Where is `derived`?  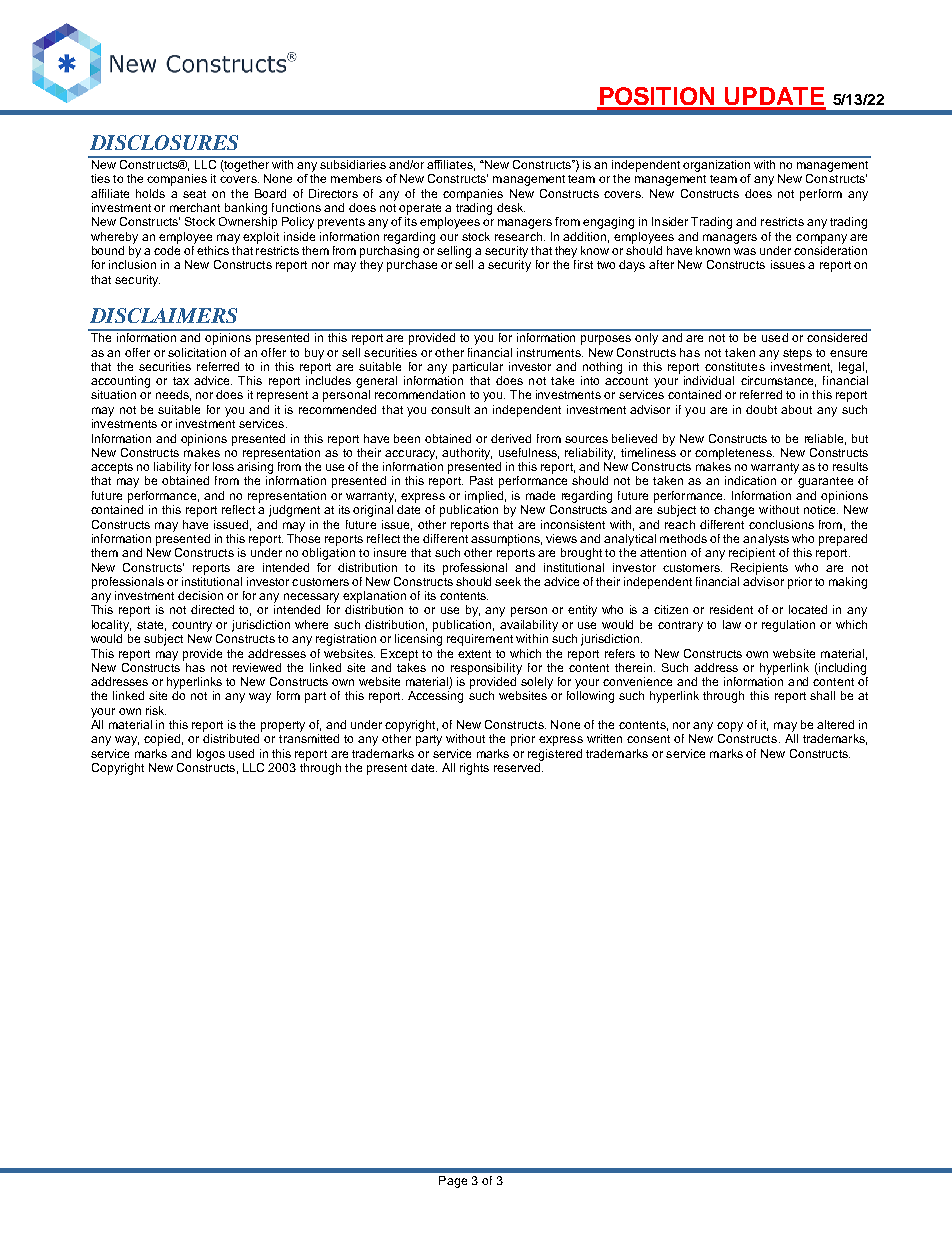
derived is located at coordinates (511, 438).
